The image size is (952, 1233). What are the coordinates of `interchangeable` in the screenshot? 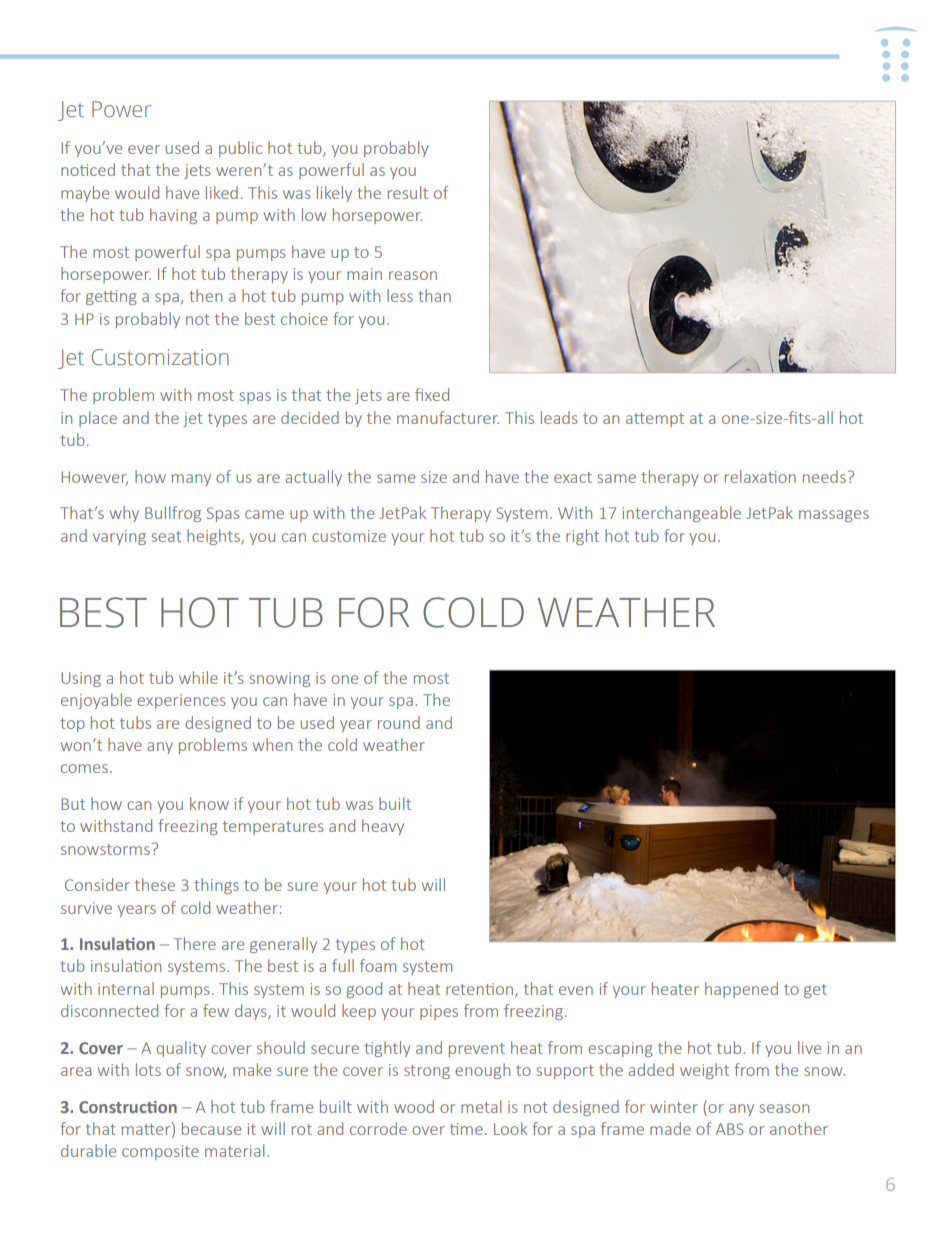 It's located at (682, 514).
